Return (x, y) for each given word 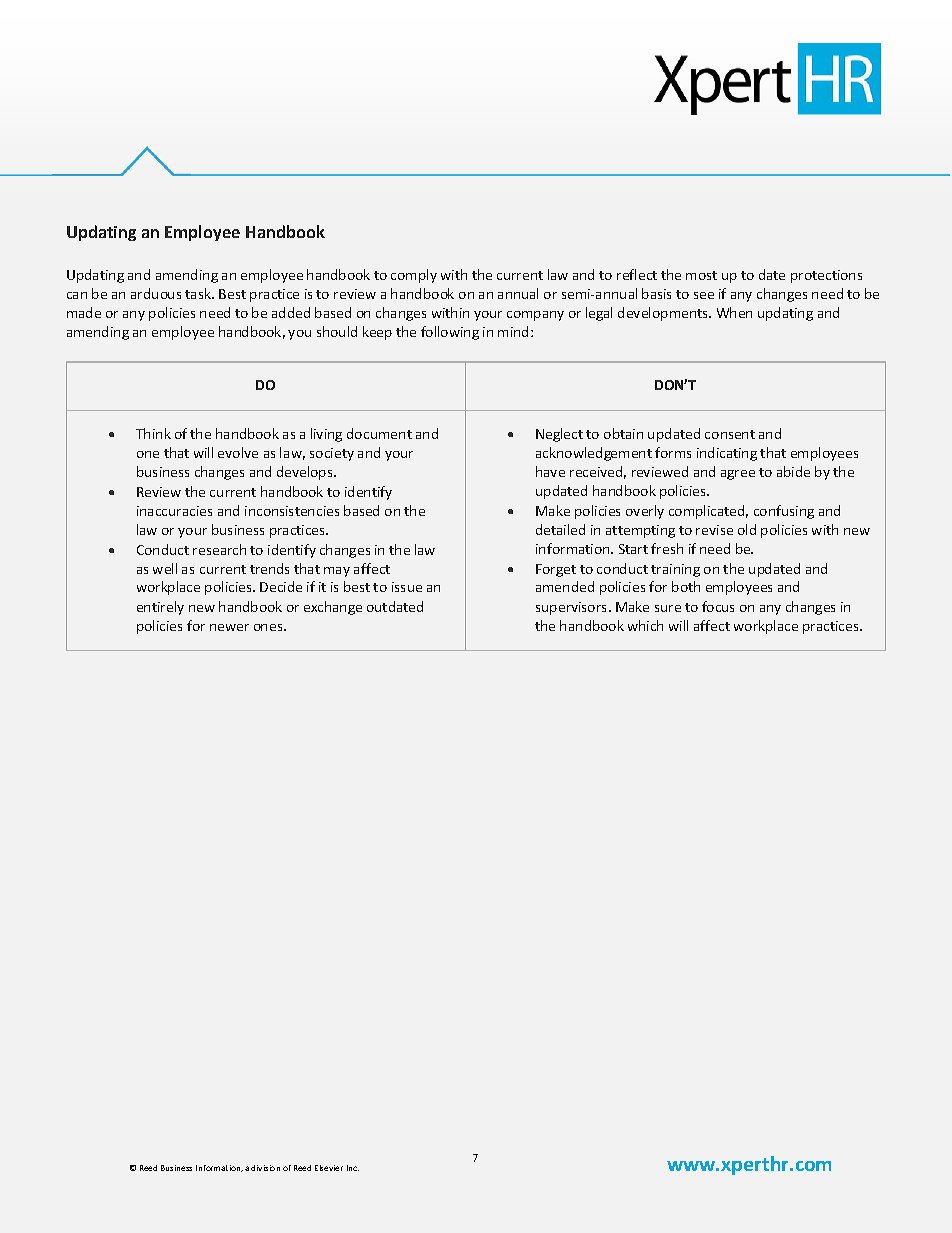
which (645, 625)
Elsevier (329, 1168)
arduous (156, 293)
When (734, 312)
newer (229, 627)
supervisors (573, 608)
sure (668, 608)
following (450, 333)
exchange (333, 608)
